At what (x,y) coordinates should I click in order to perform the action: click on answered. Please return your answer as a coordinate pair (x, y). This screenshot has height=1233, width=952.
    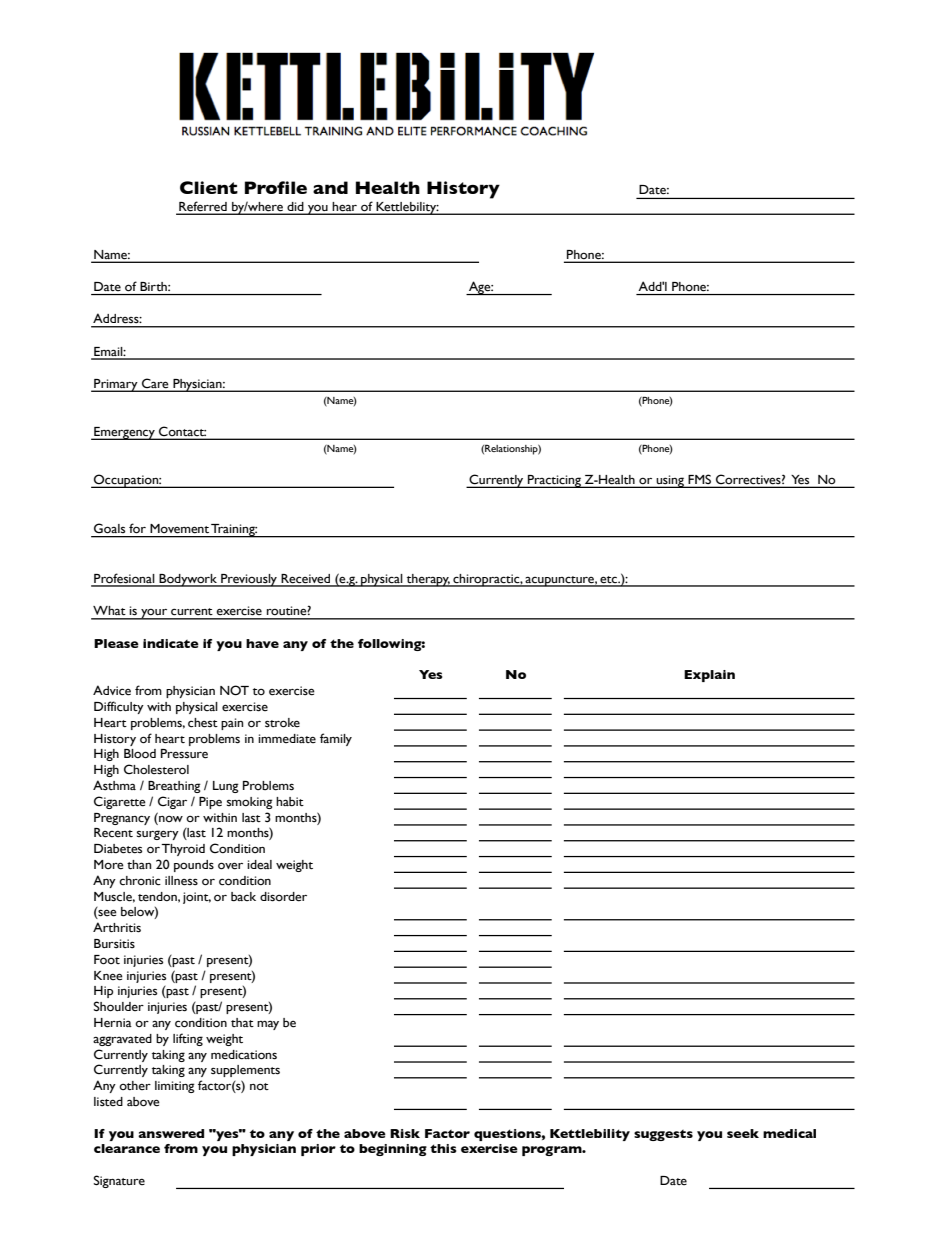
    Looking at the image, I should click on (171, 1133).
